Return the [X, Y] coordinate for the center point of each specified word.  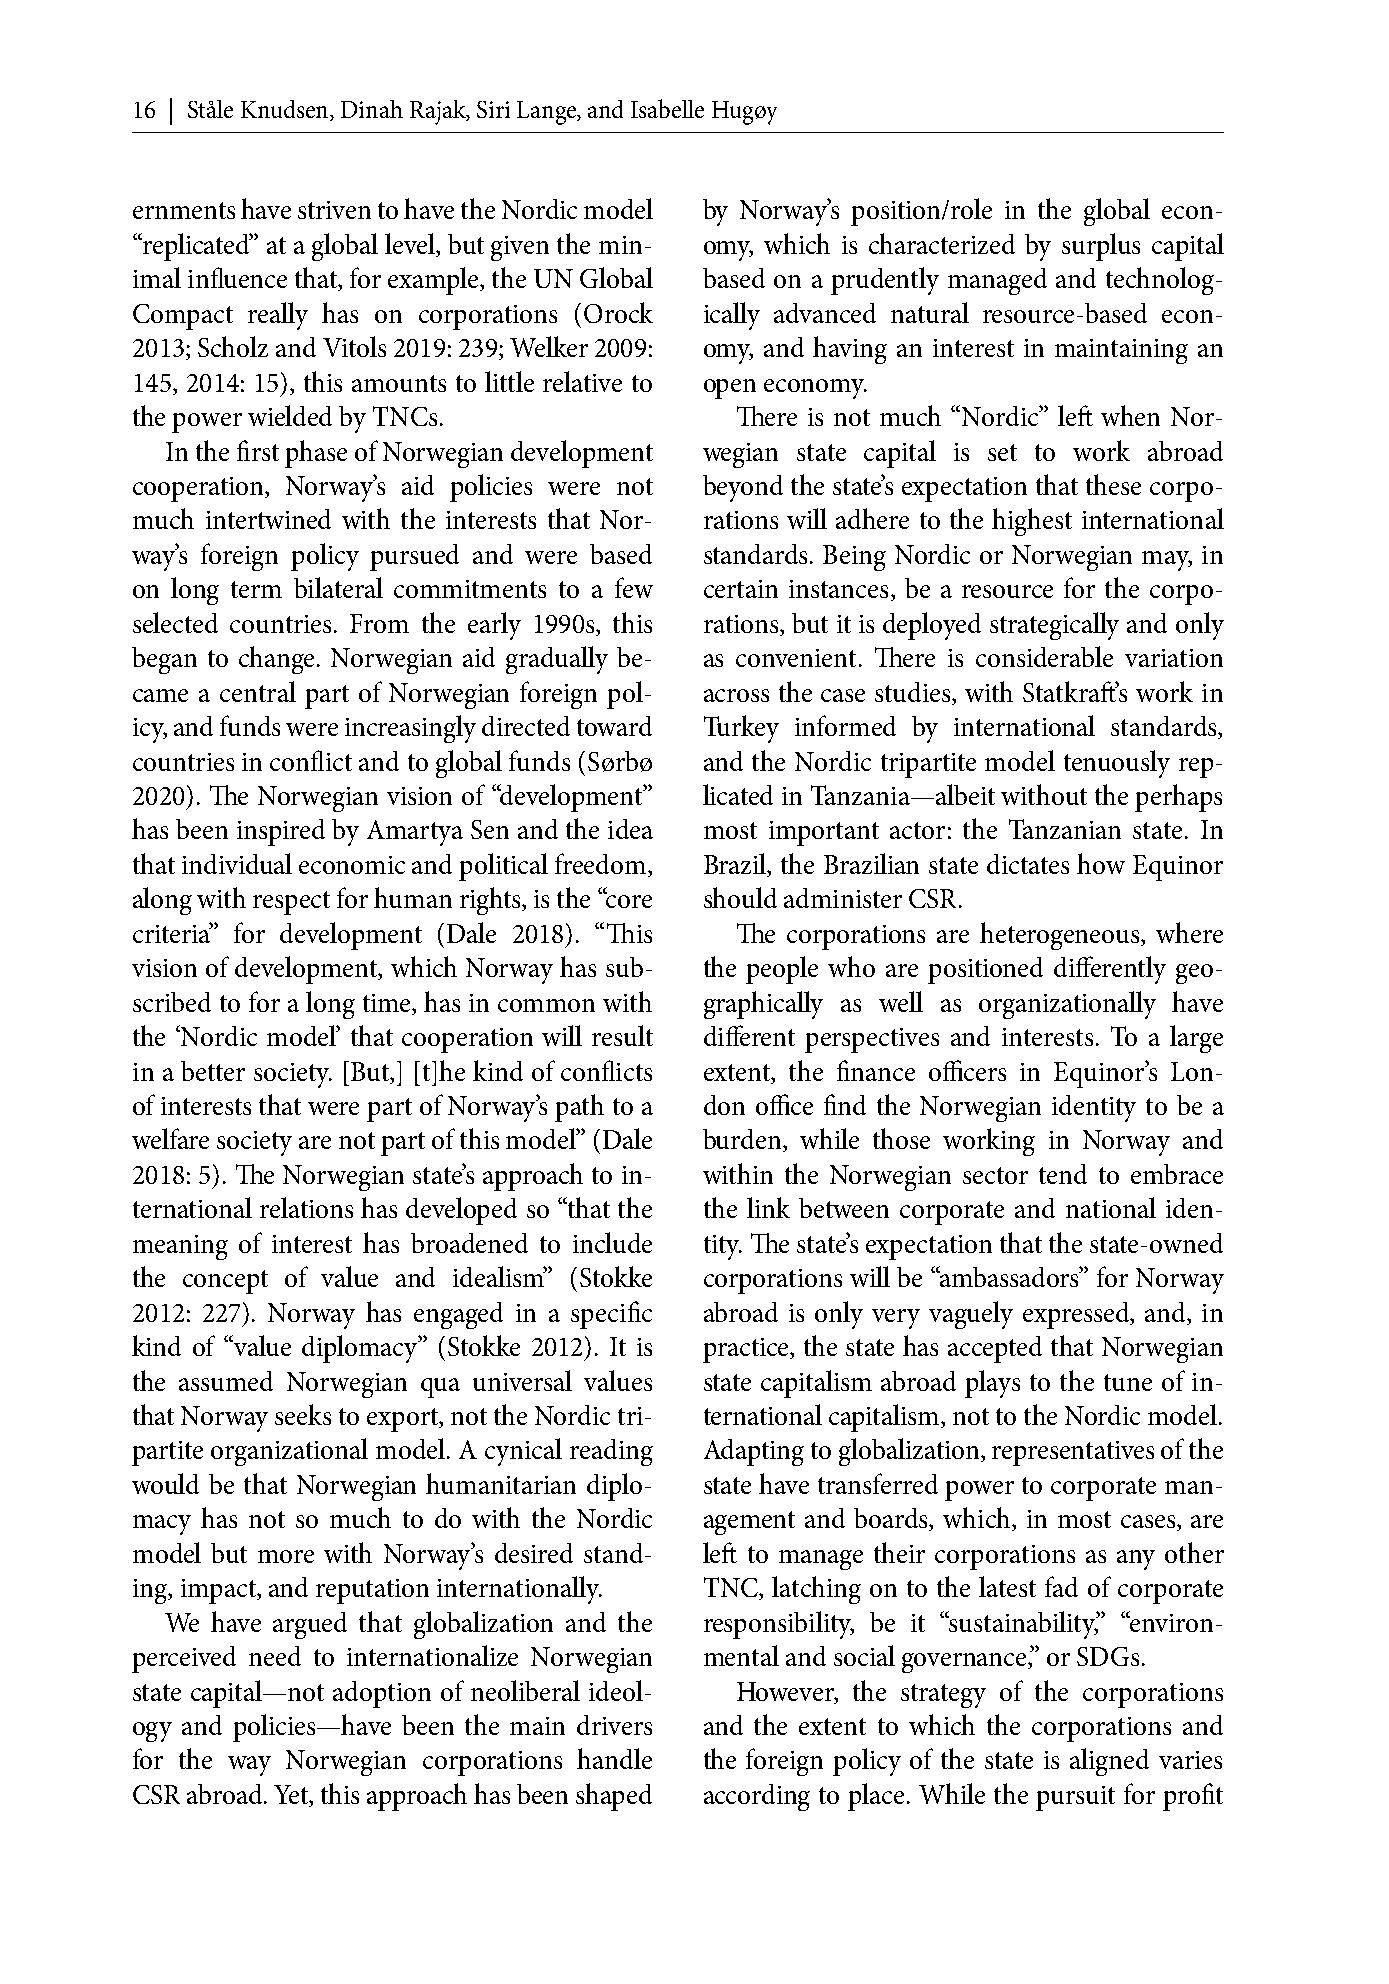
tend [1063, 1174]
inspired [281, 832]
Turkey [741, 729]
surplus [1101, 247]
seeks [303, 1414]
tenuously [1117, 764]
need [275, 1656]
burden [743, 1140]
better [213, 1071]
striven [334, 210]
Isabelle [667, 108]
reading [611, 1452]
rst [265, 452]
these [1113, 484]
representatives [1073, 1453]
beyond [743, 488]
